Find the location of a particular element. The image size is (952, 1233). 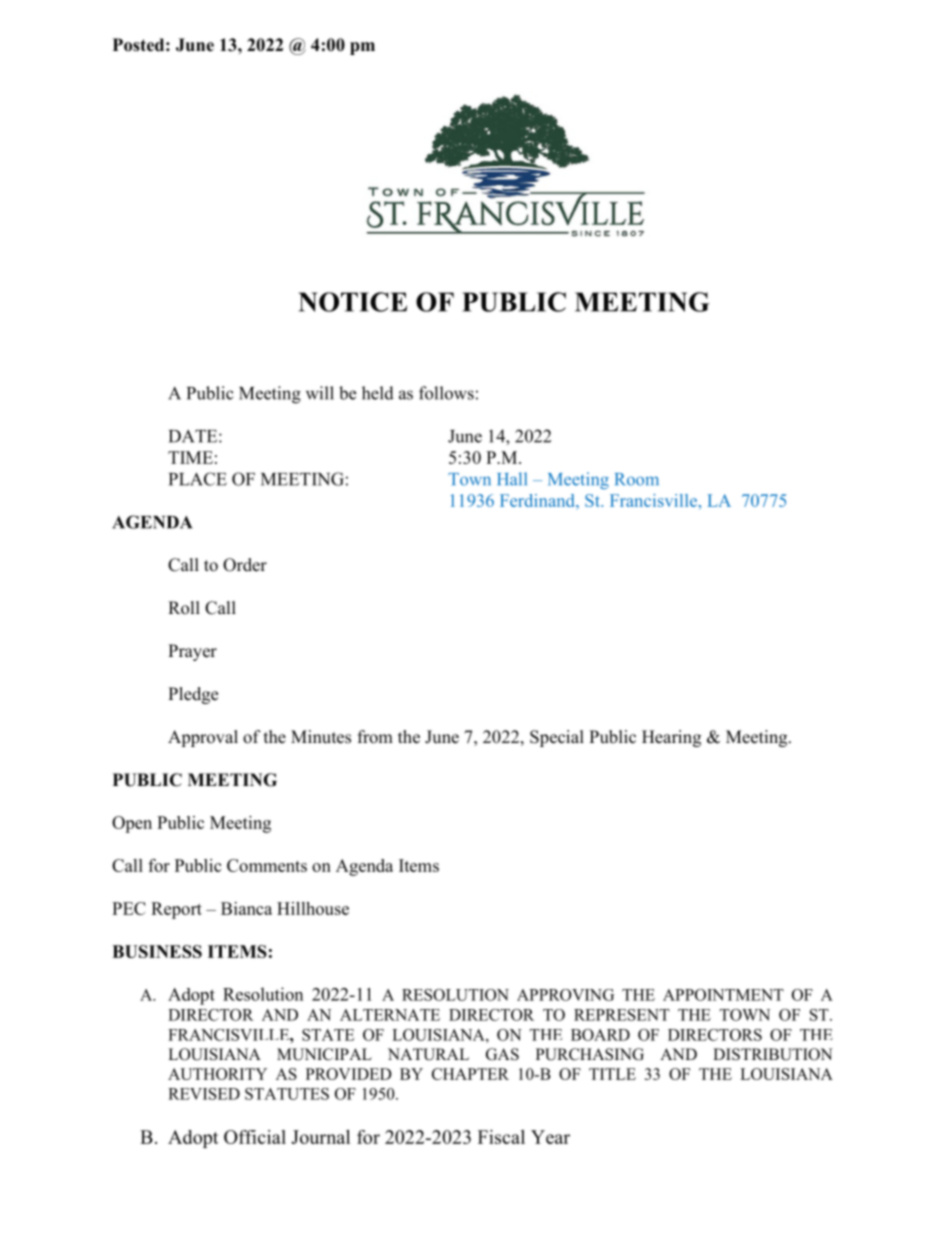

from is located at coordinates (375, 737).
